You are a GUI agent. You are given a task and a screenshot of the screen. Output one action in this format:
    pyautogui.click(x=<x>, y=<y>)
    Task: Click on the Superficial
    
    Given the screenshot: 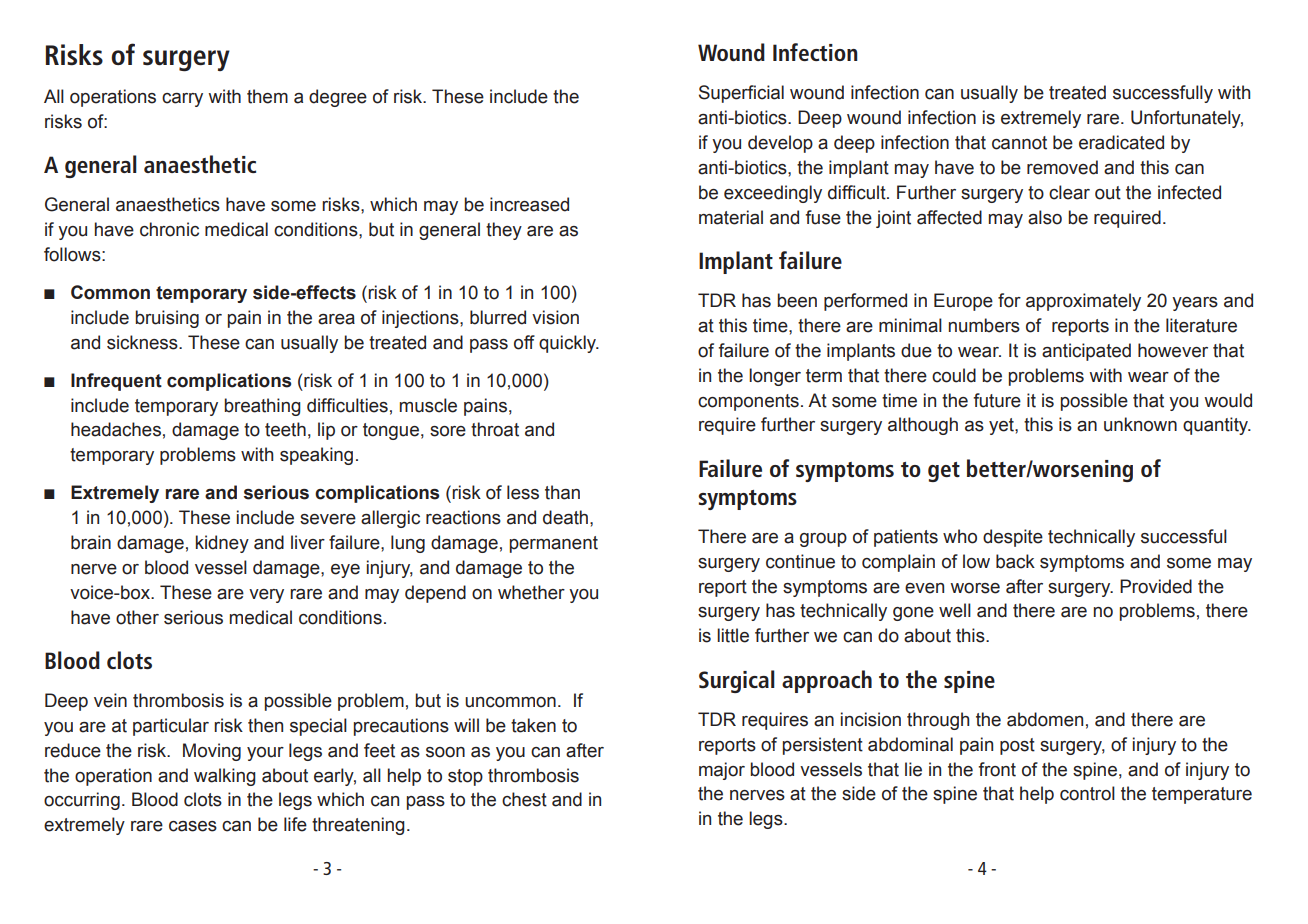 What is the action you would take?
    pyautogui.click(x=741, y=94)
